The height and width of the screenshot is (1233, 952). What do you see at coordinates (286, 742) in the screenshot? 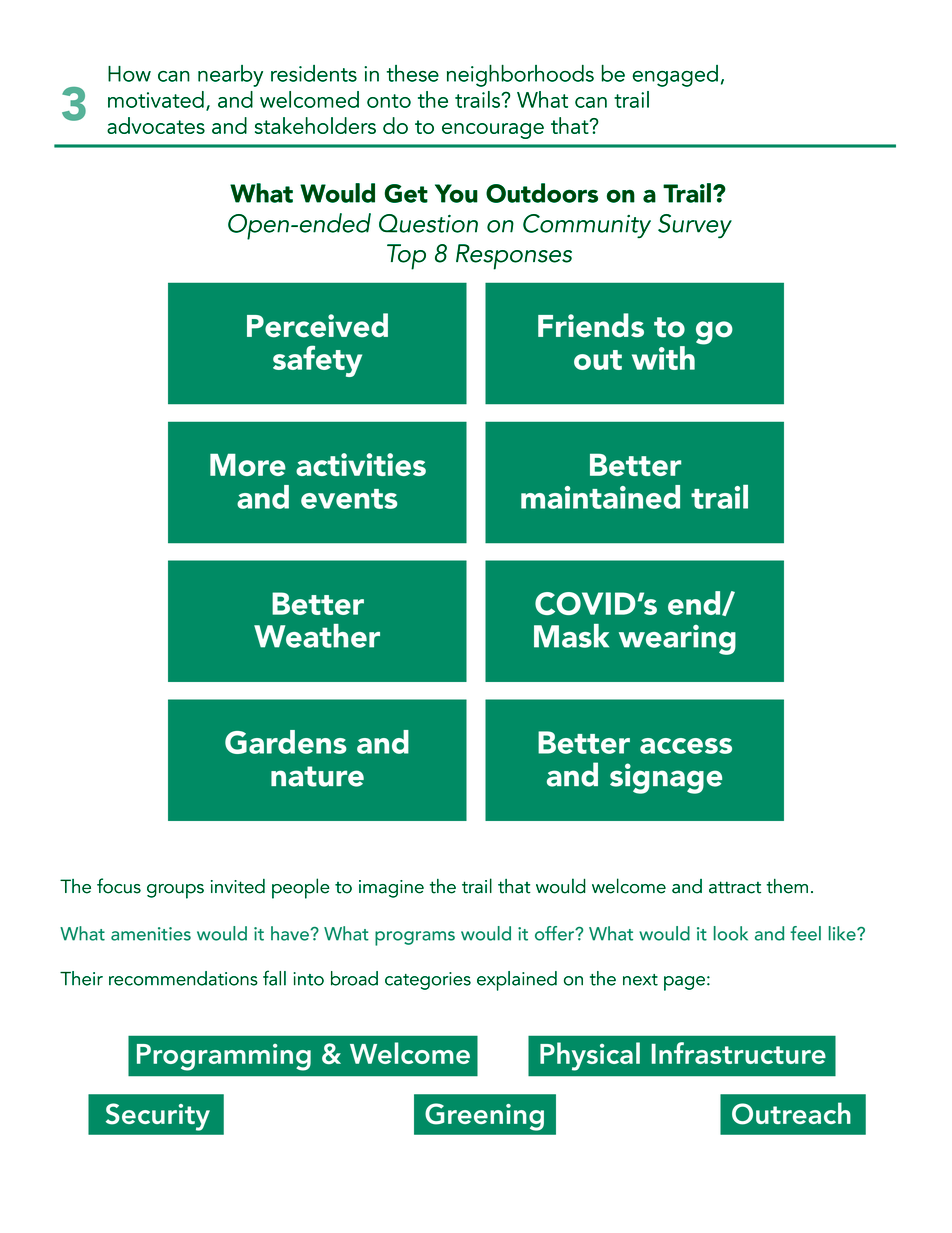
I see `Gardens` at bounding box center [286, 742].
